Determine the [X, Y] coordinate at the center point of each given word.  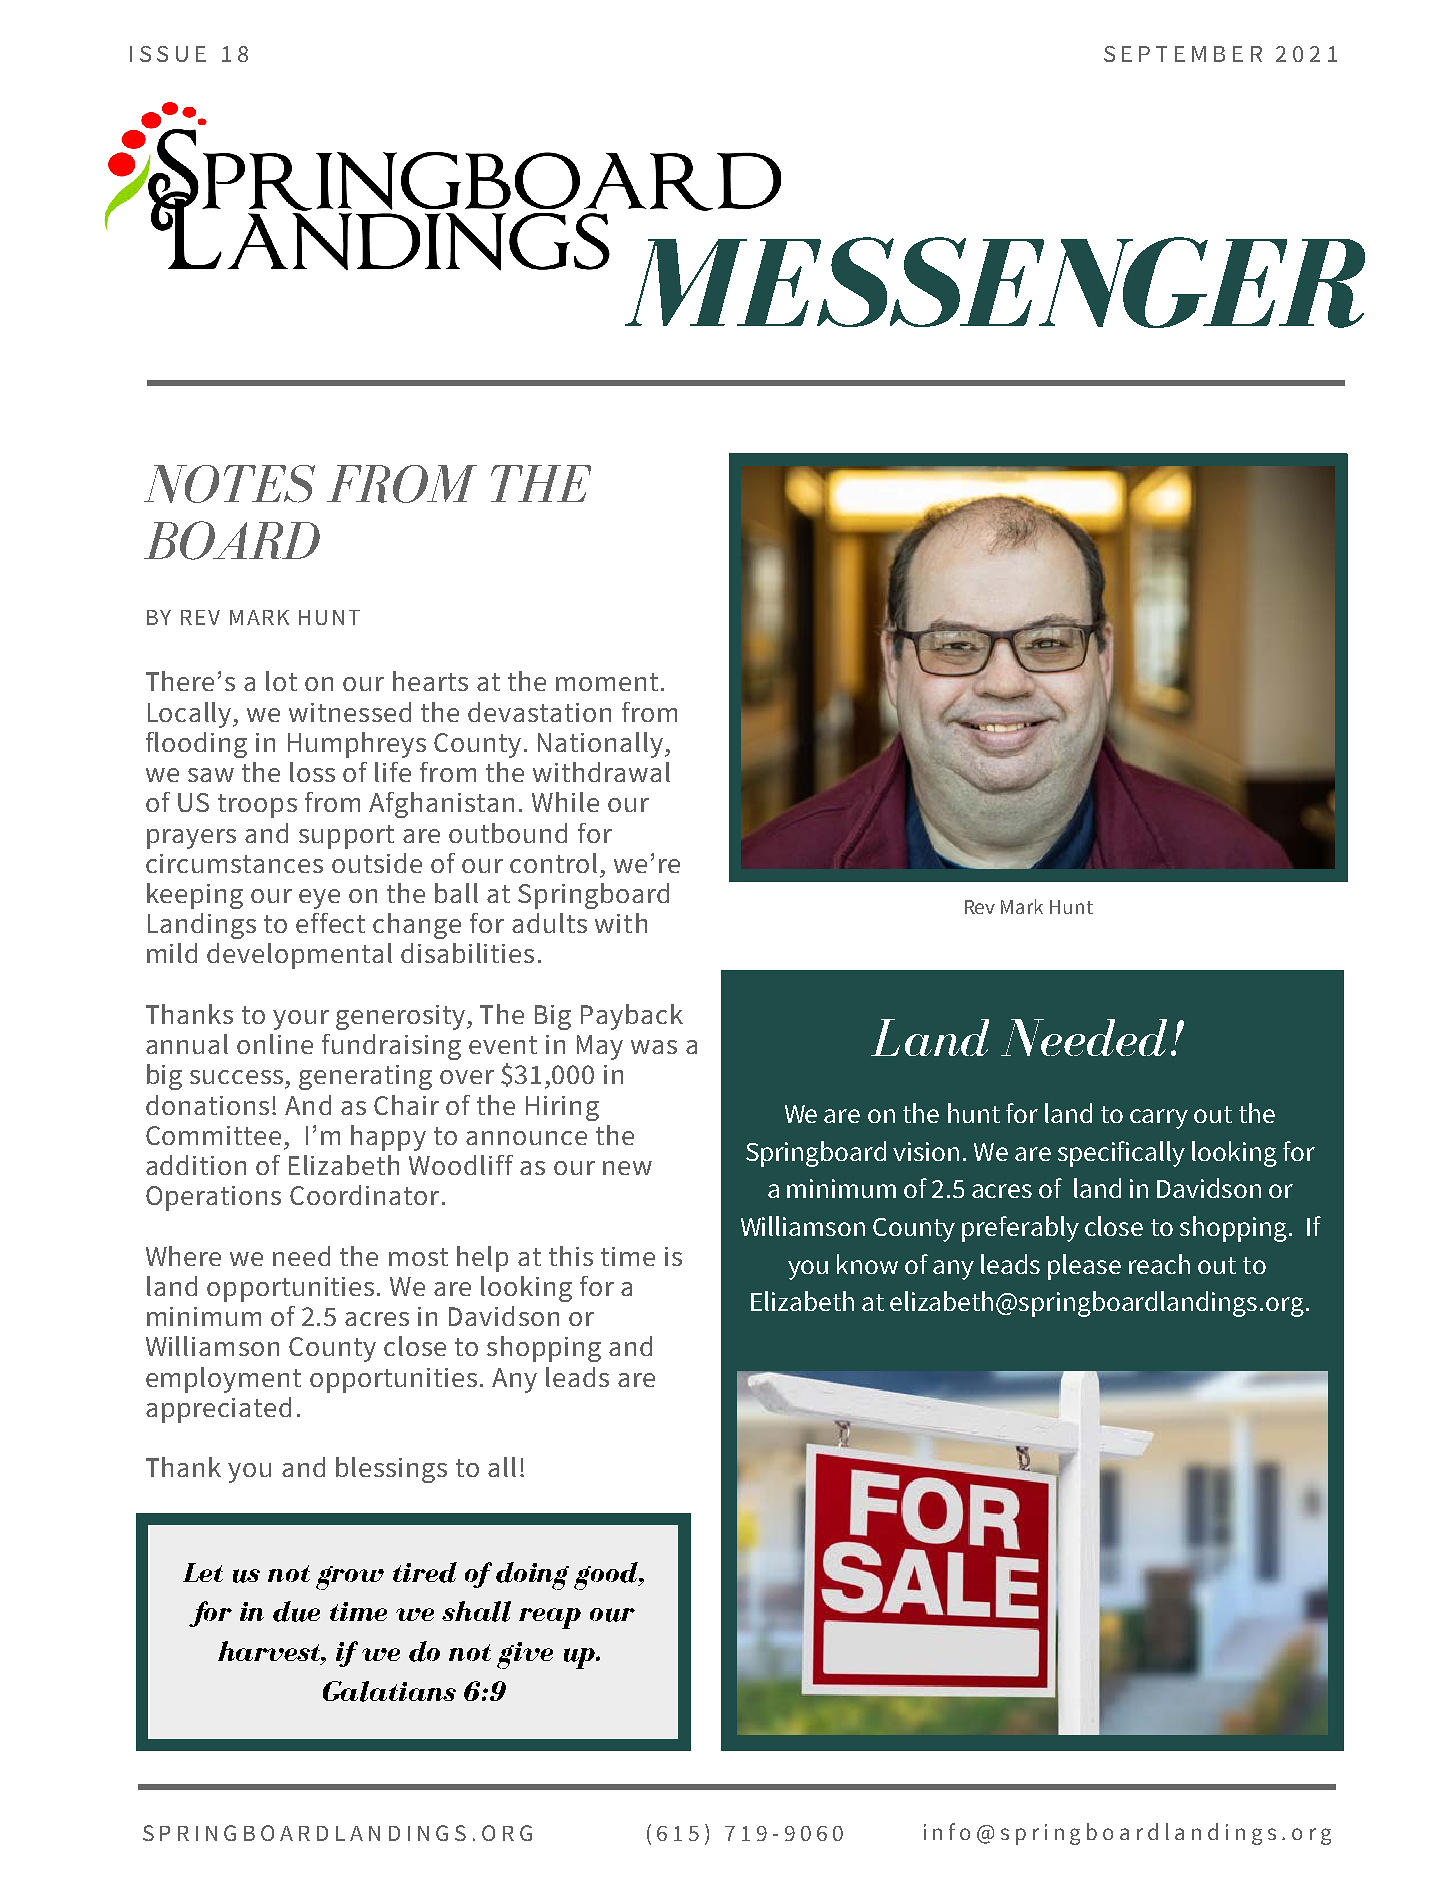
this [571, 1256]
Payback [632, 1017]
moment [607, 682]
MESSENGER [995, 282]
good [607, 1576]
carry [1159, 1119]
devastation [539, 712]
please [1084, 1267]
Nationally [602, 745]
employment [223, 1380]
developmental [299, 956]
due [296, 1611]
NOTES [229, 484]
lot [281, 681]
